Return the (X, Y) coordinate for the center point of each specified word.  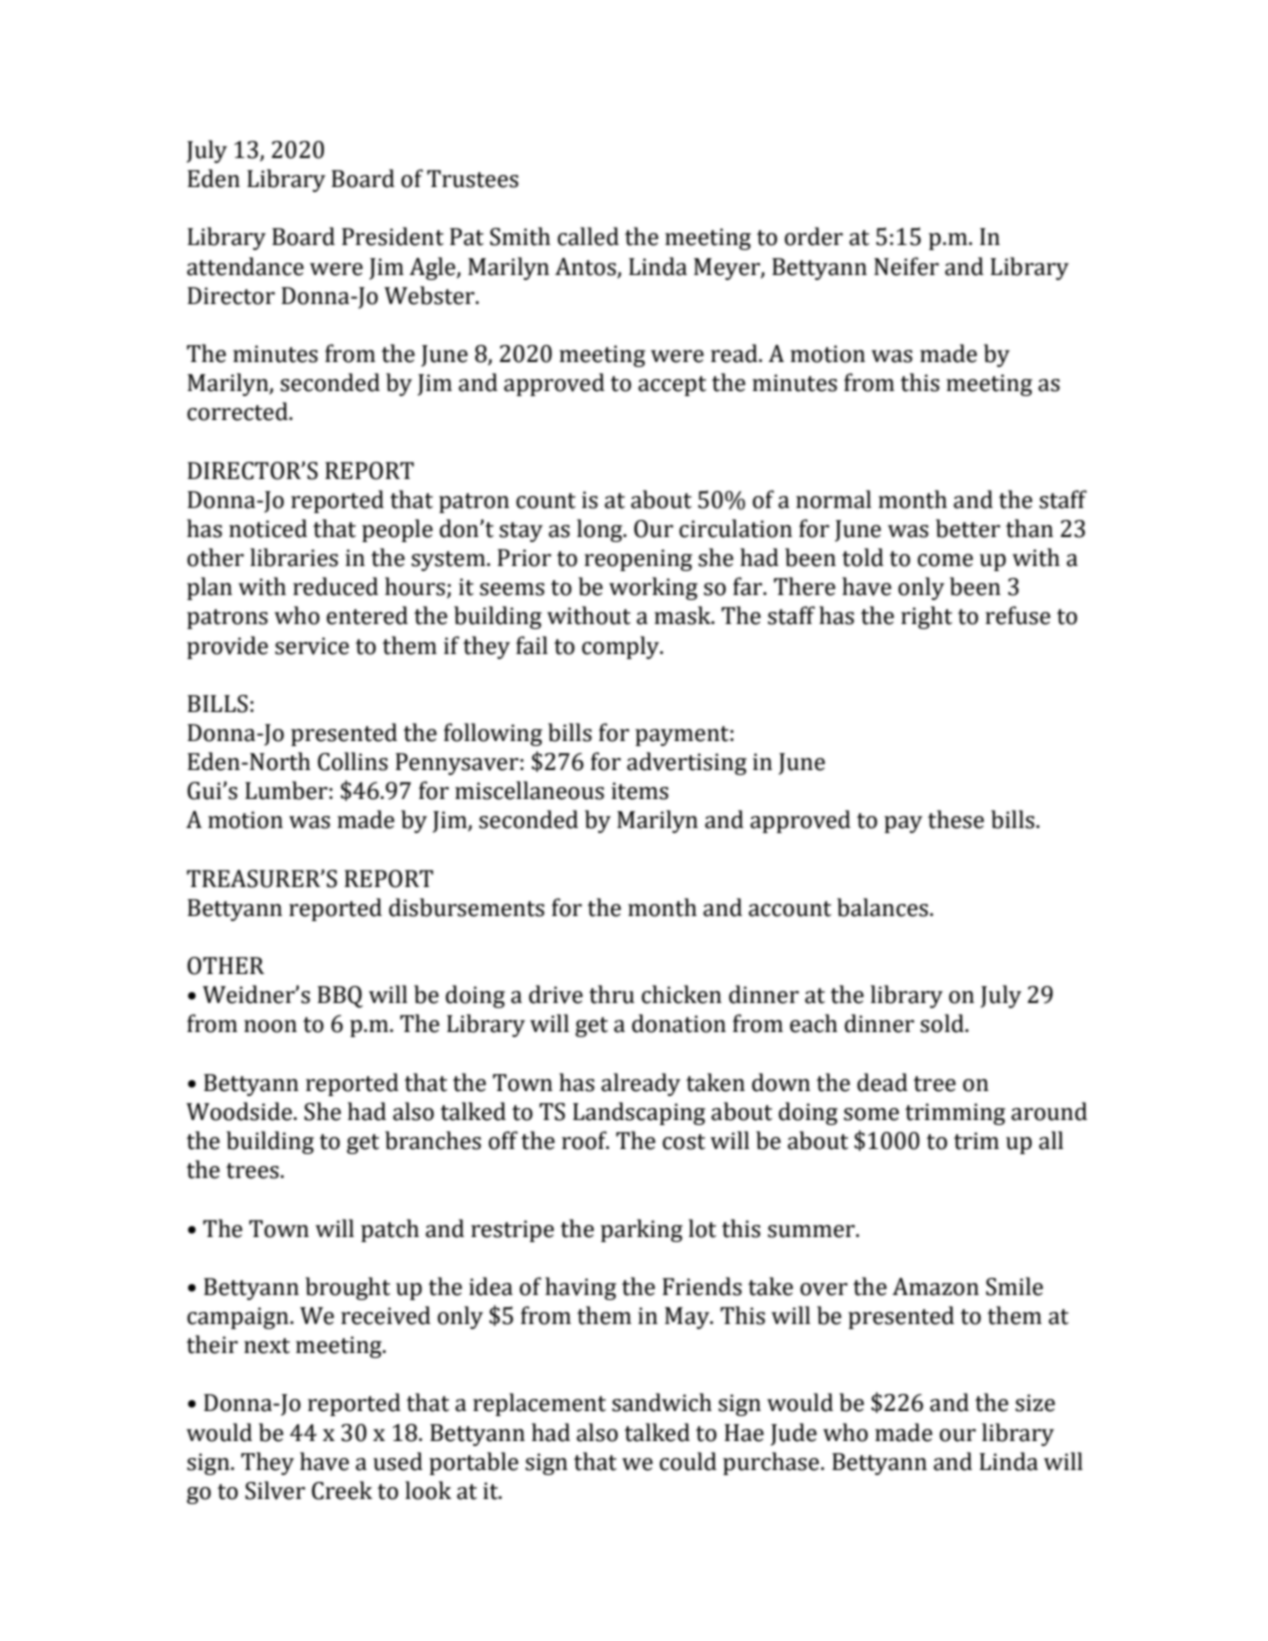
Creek (342, 1490)
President (393, 236)
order (814, 236)
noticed (268, 528)
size (1035, 1403)
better (968, 528)
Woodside (239, 1111)
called (588, 236)
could (688, 1461)
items (640, 791)
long (601, 530)
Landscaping (639, 1113)
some (871, 1114)
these (956, 819)
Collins (353, 761)
